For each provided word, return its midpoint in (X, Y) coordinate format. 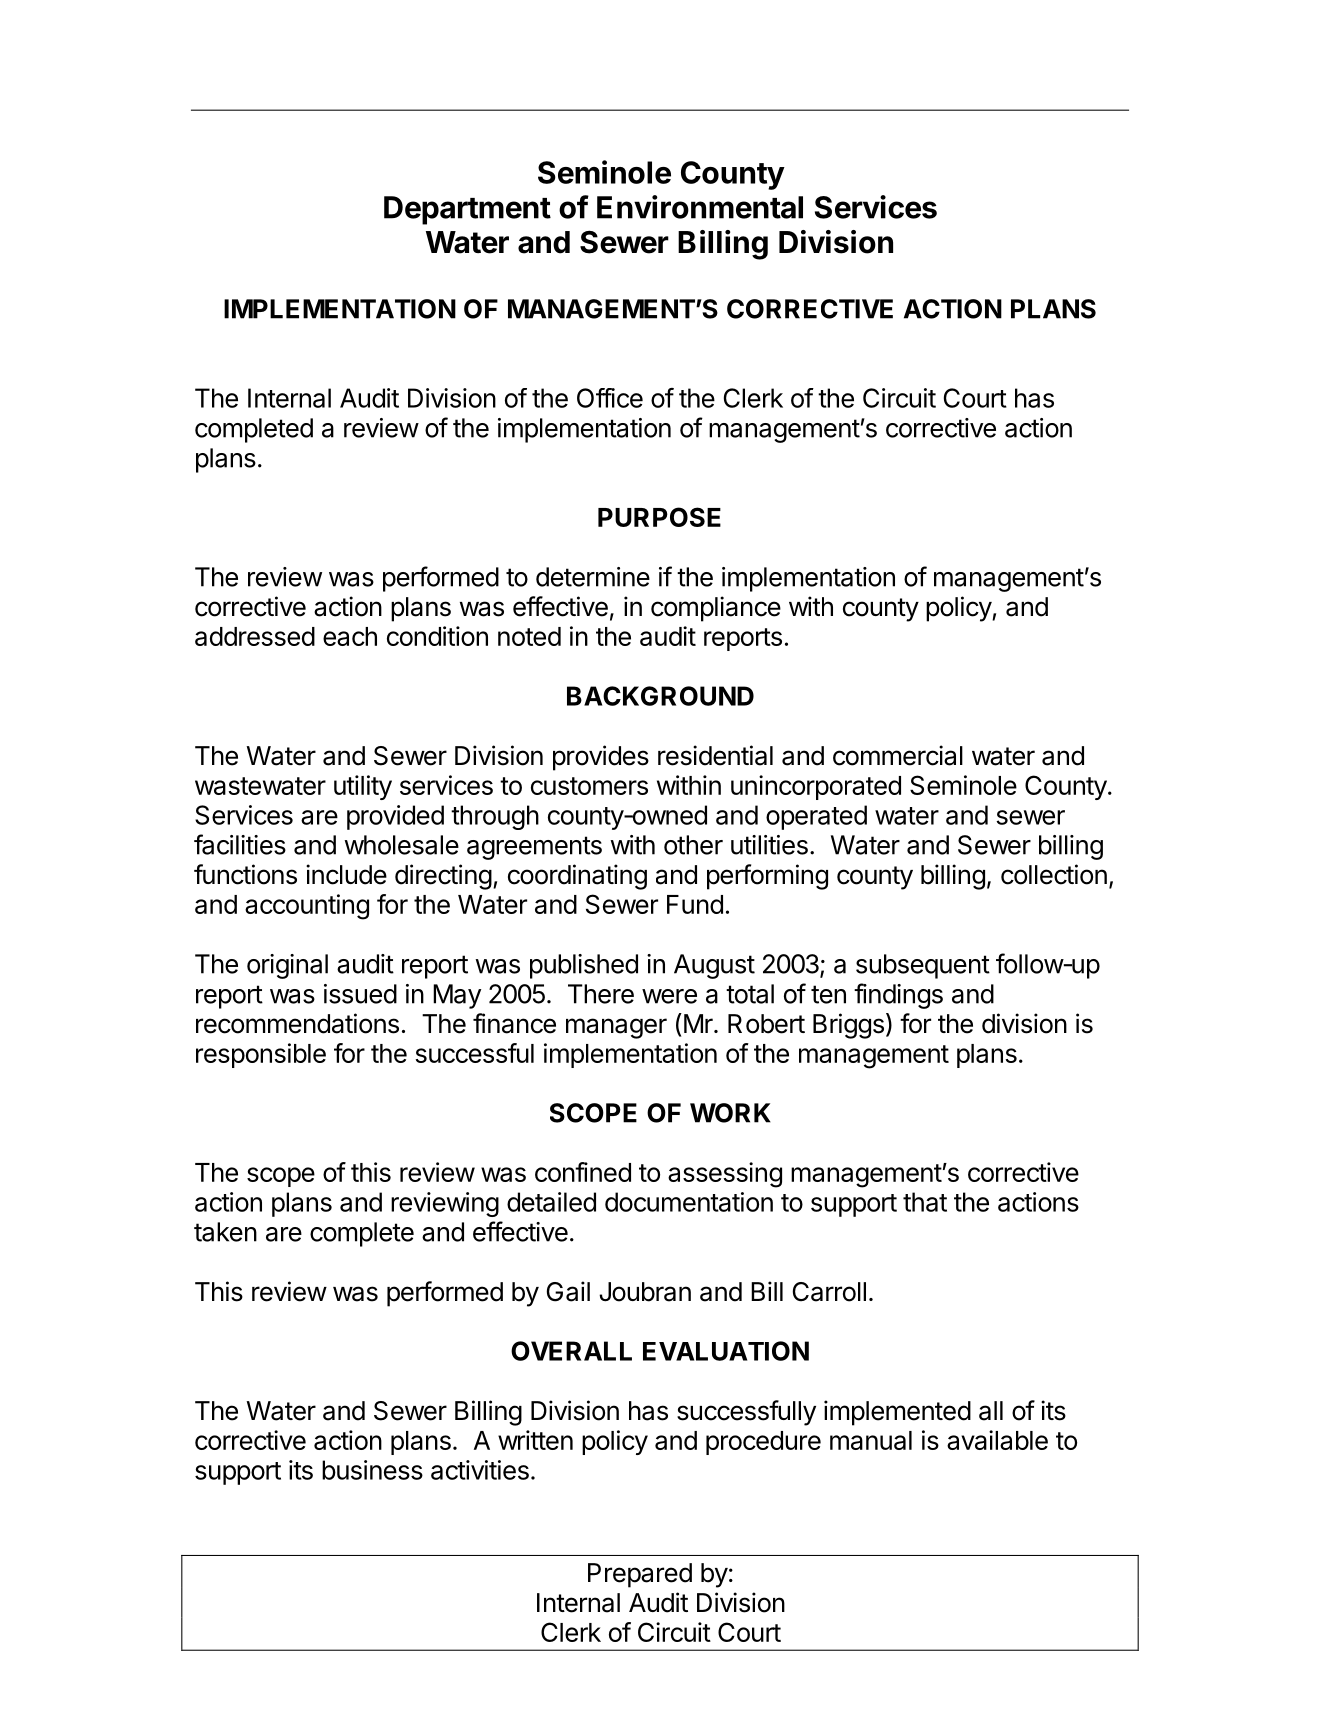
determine (593, 577)
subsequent (923, 966)
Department (467, 210)
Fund (695, 904)
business (372, 1470)
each (350, 636)
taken (225, 1232)
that (925, 1202)
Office (610, 398)
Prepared (640, 1575)
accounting (307, 907)
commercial (898, 755)
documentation (689, 1202)
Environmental (700, 207)
